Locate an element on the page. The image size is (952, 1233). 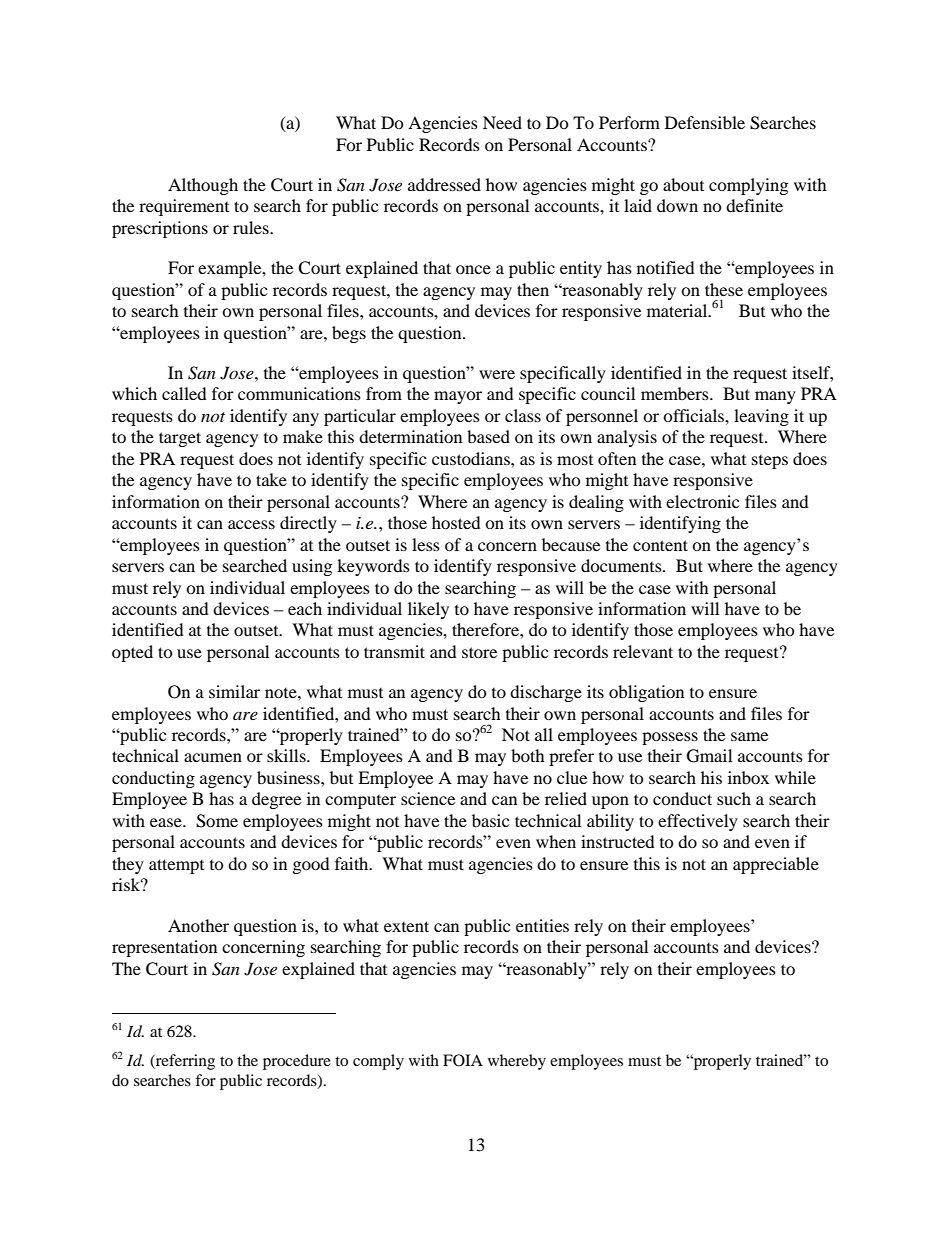
entities is located at coordinates (542, 925).
